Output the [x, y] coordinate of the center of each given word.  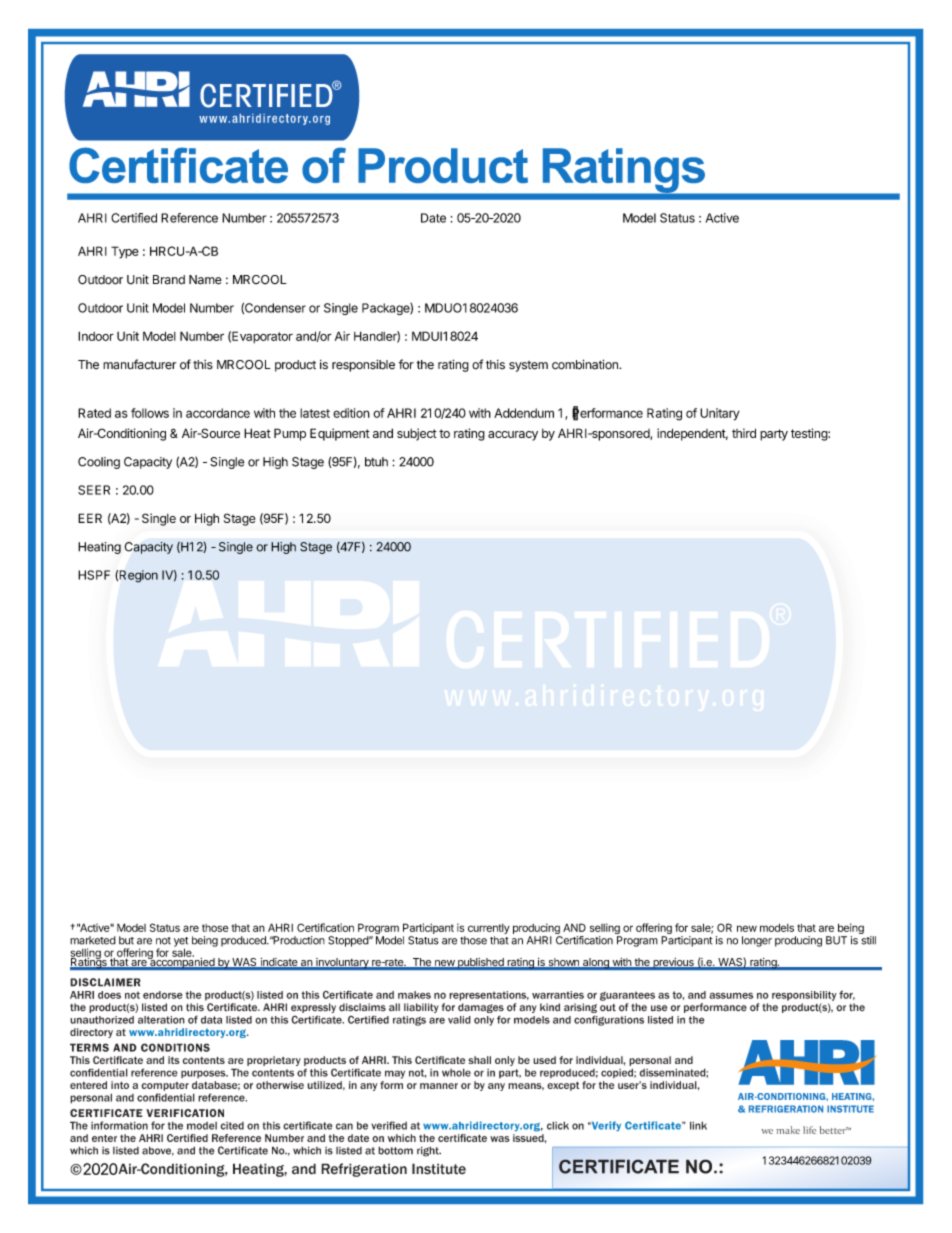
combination [586, 364]
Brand [169, 280]
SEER [94, 490]
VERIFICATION [185, 1113]
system [528, 366]
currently [489, 930]
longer [757, 941]
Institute [439, 1169]
